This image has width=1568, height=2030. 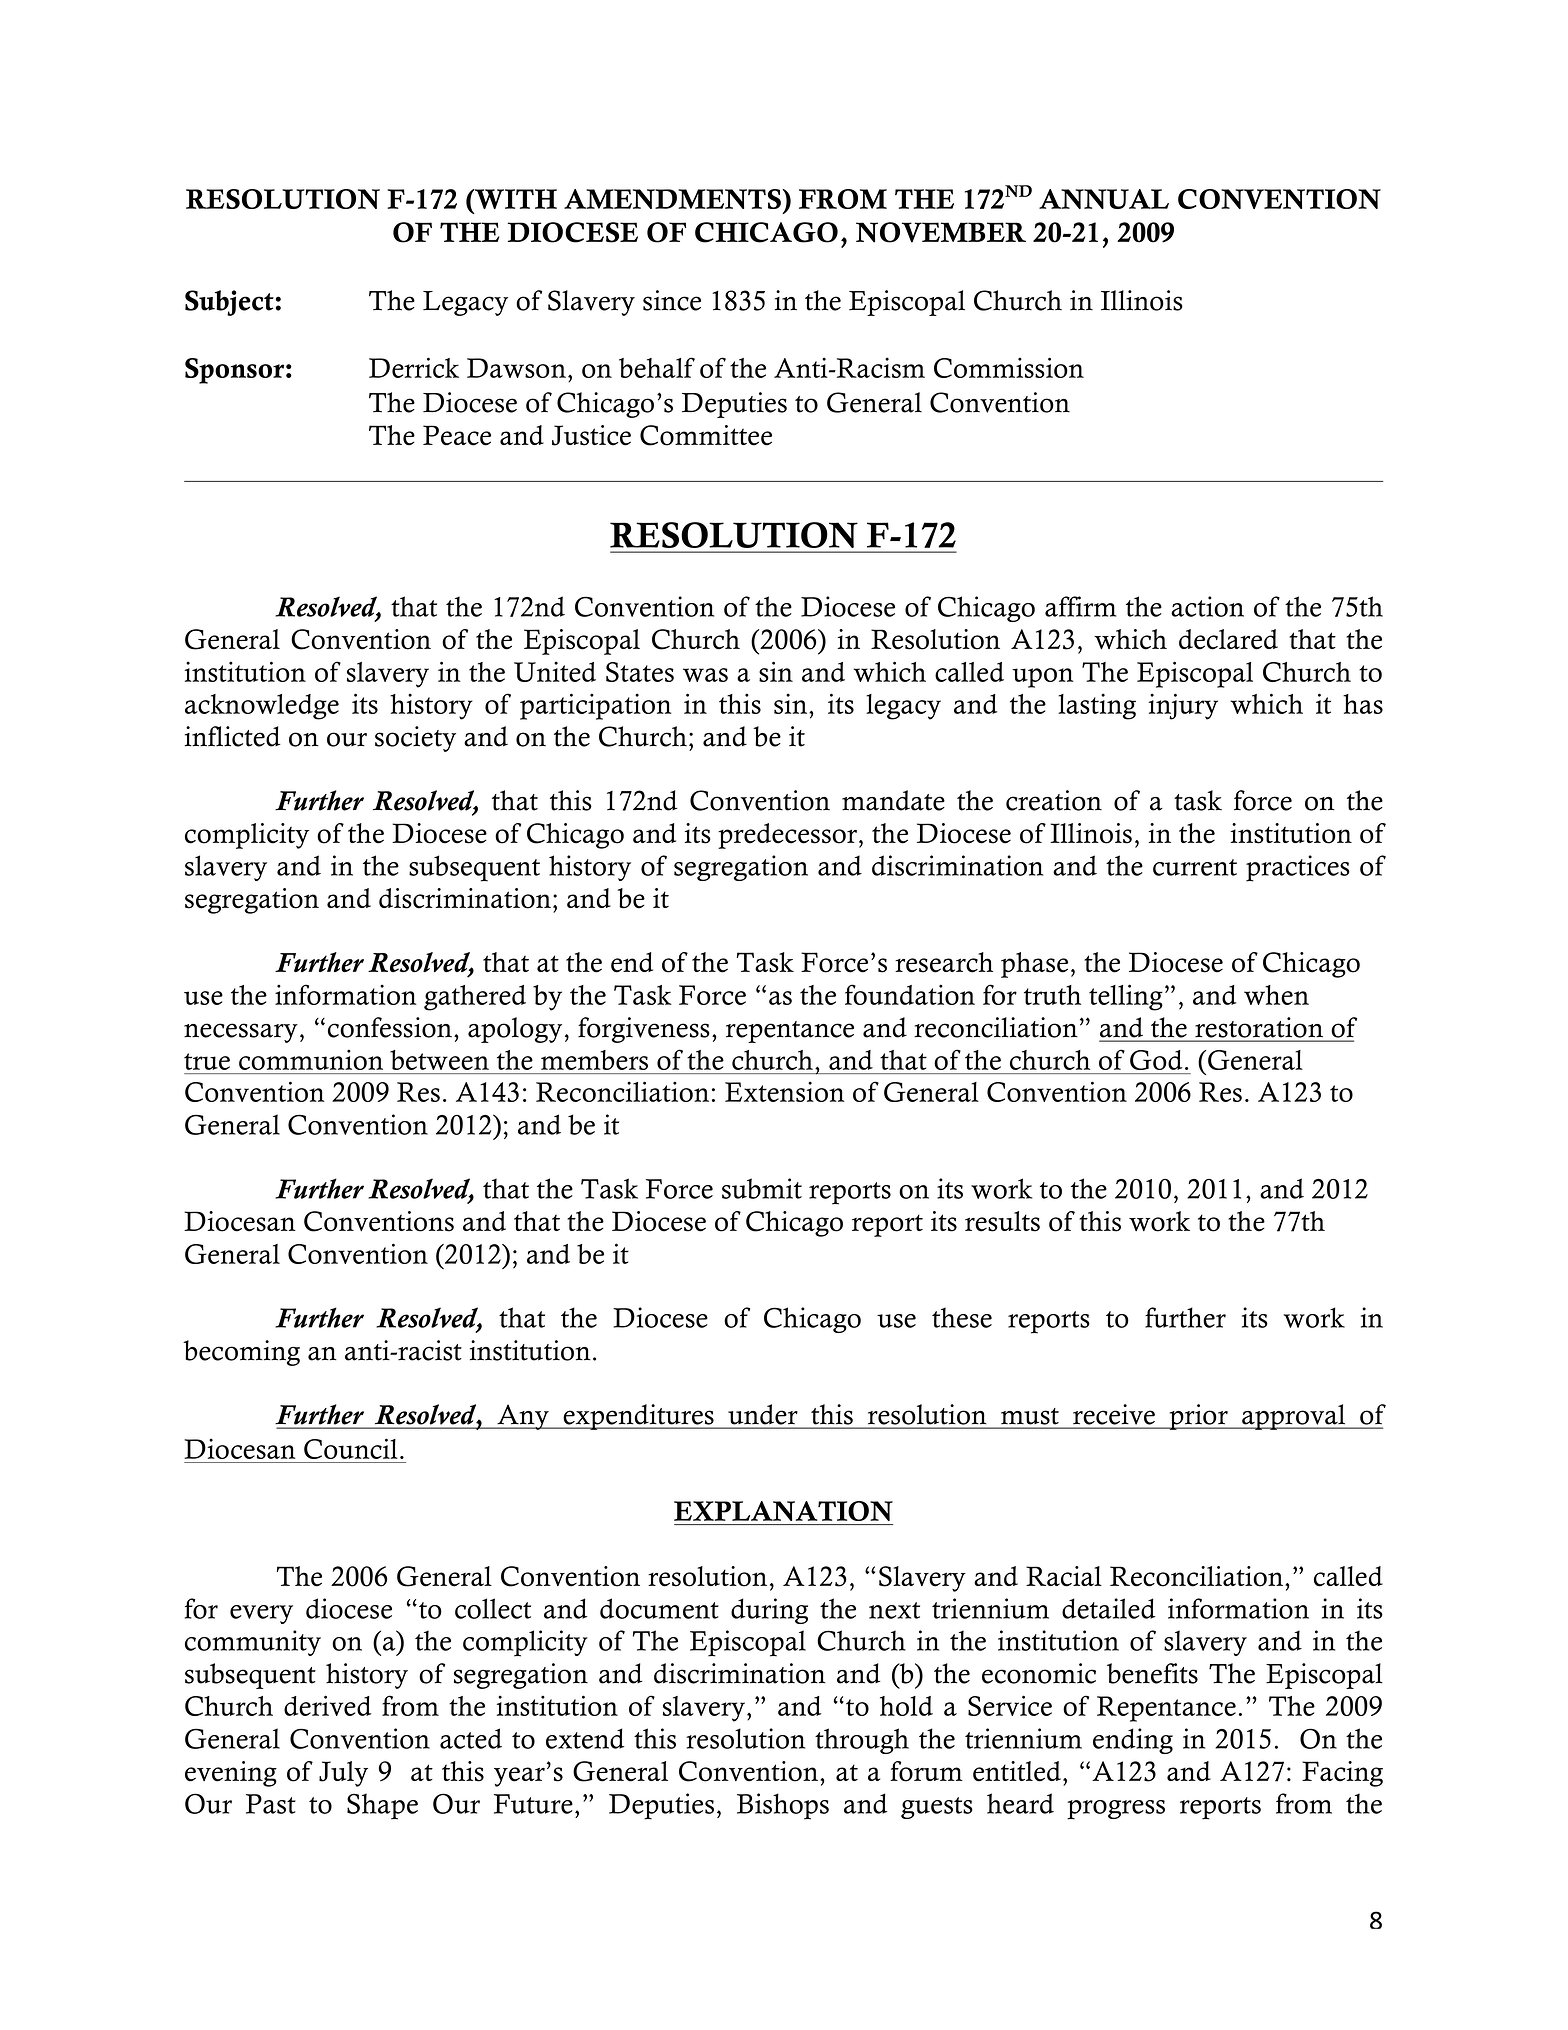 I want to click on Subject, so click(x=229, y=303).
